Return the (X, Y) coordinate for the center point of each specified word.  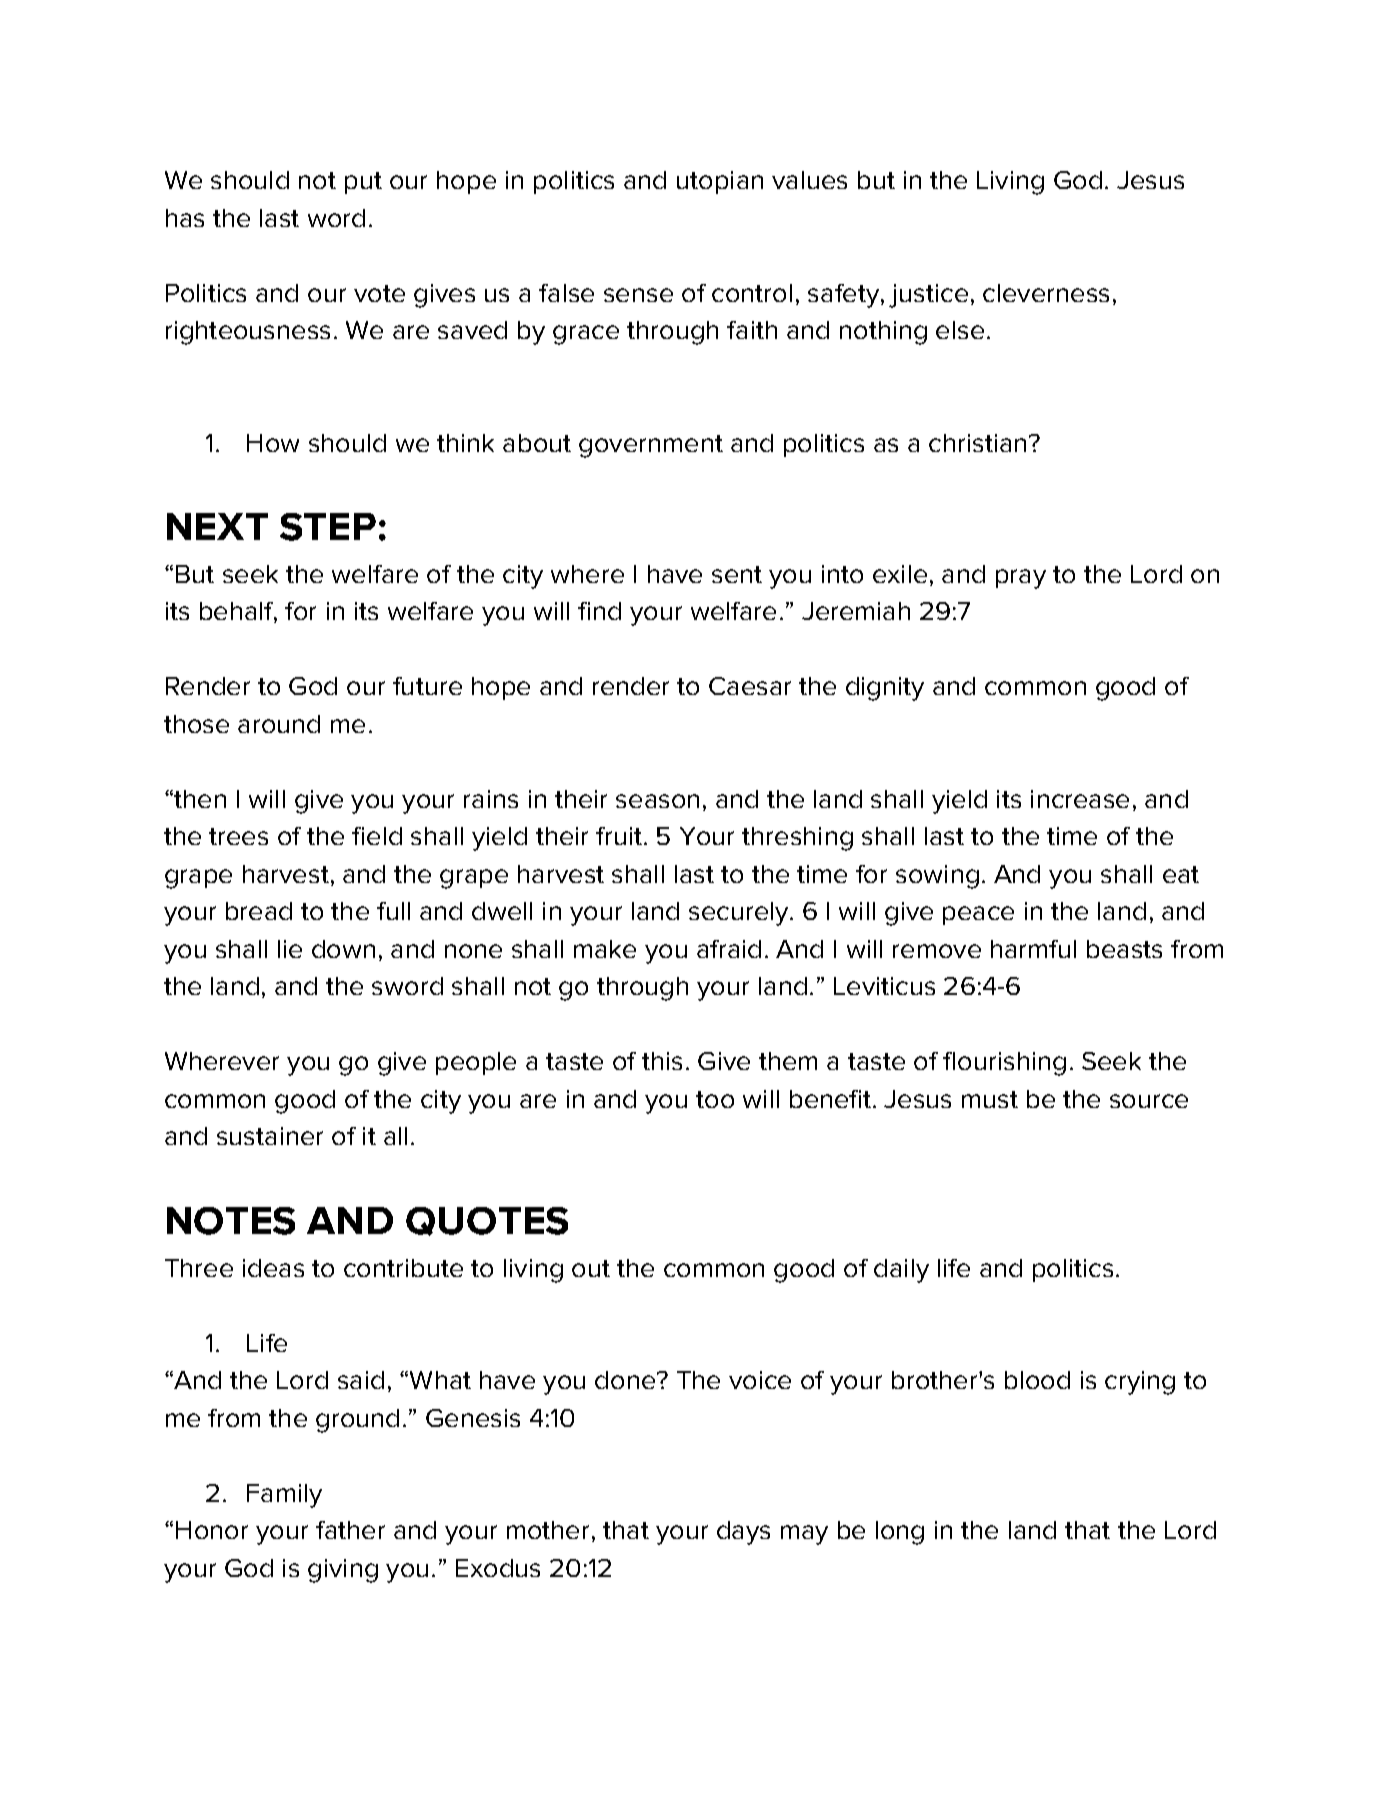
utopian (720, 182)
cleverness (1046, 293)
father (350, 1530)
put (363, 183)
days (743, 1533)
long (900, 1533)
